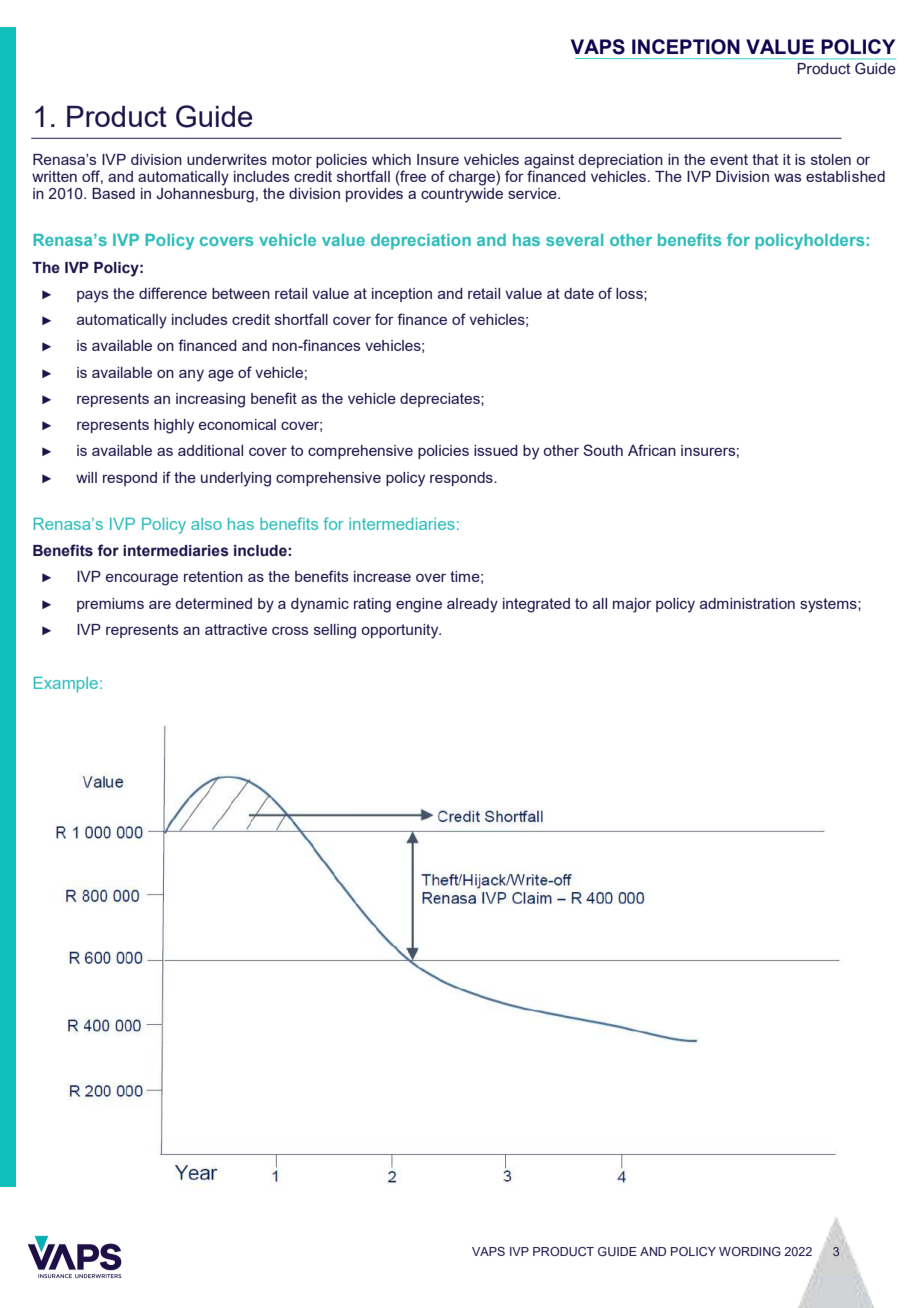 The image size is (924, 1308). Describe the element at coordinates (787, 178) in the document. I see `was` at that location.
